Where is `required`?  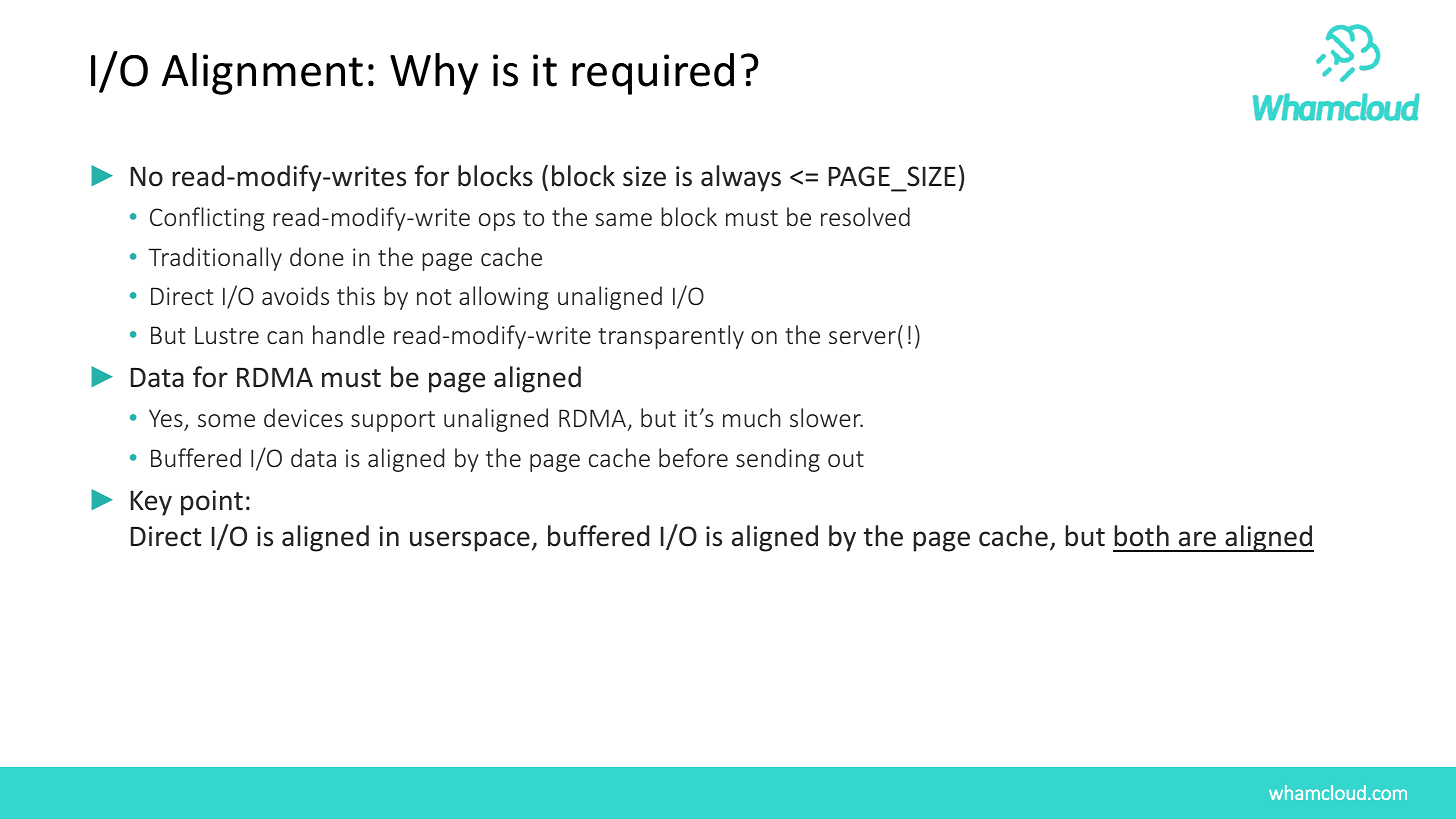
required is located at coordinates (653, 74).
